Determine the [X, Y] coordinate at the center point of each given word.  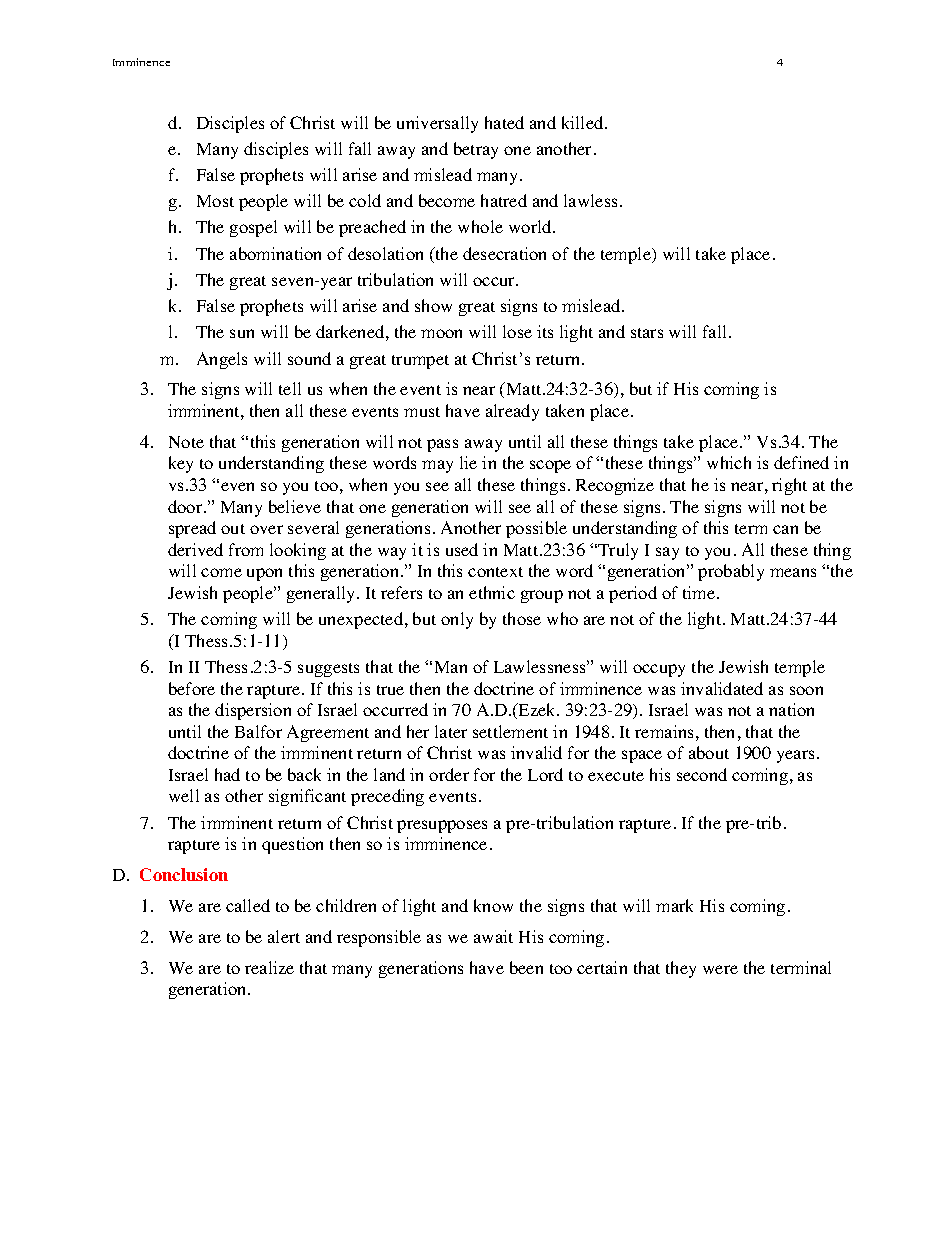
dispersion [253, 711]
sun [242, 333]
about [709, 752]
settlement [510, 731]
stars [647, 333]
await [493, 936]
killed [584, 122]
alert [284, 936]
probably [731, 572]
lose [517, 331]
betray [476, 150]
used [462, 549]
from [246, 549]
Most [215, 201]
